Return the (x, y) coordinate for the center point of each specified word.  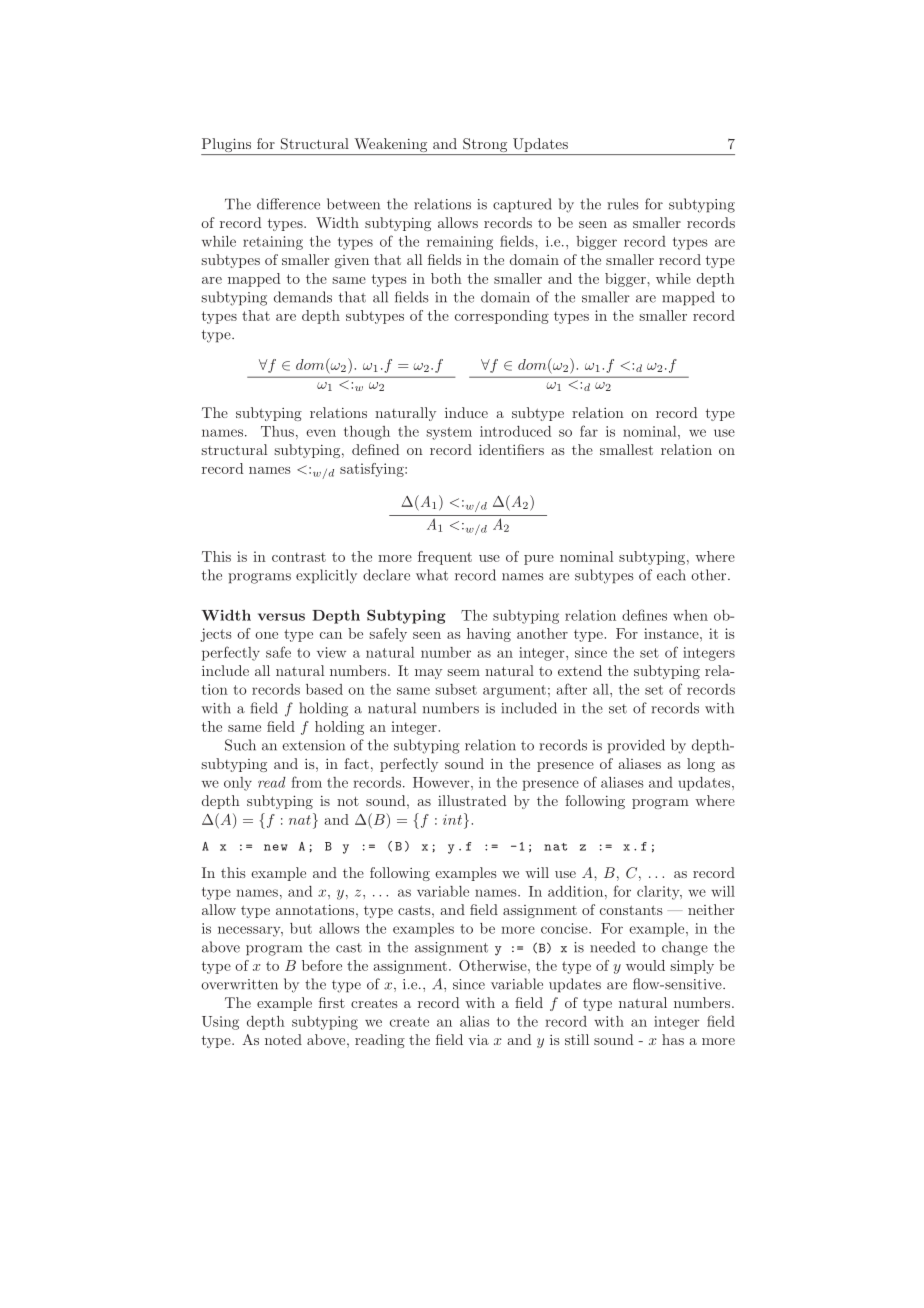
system (449, 433)
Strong (485, 146)
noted (283, 1039)
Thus (277, 431)
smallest (626, 449)
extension (313, 745)
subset (456, 689)
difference (288, 204)
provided (636, 746)
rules (623, 204)
